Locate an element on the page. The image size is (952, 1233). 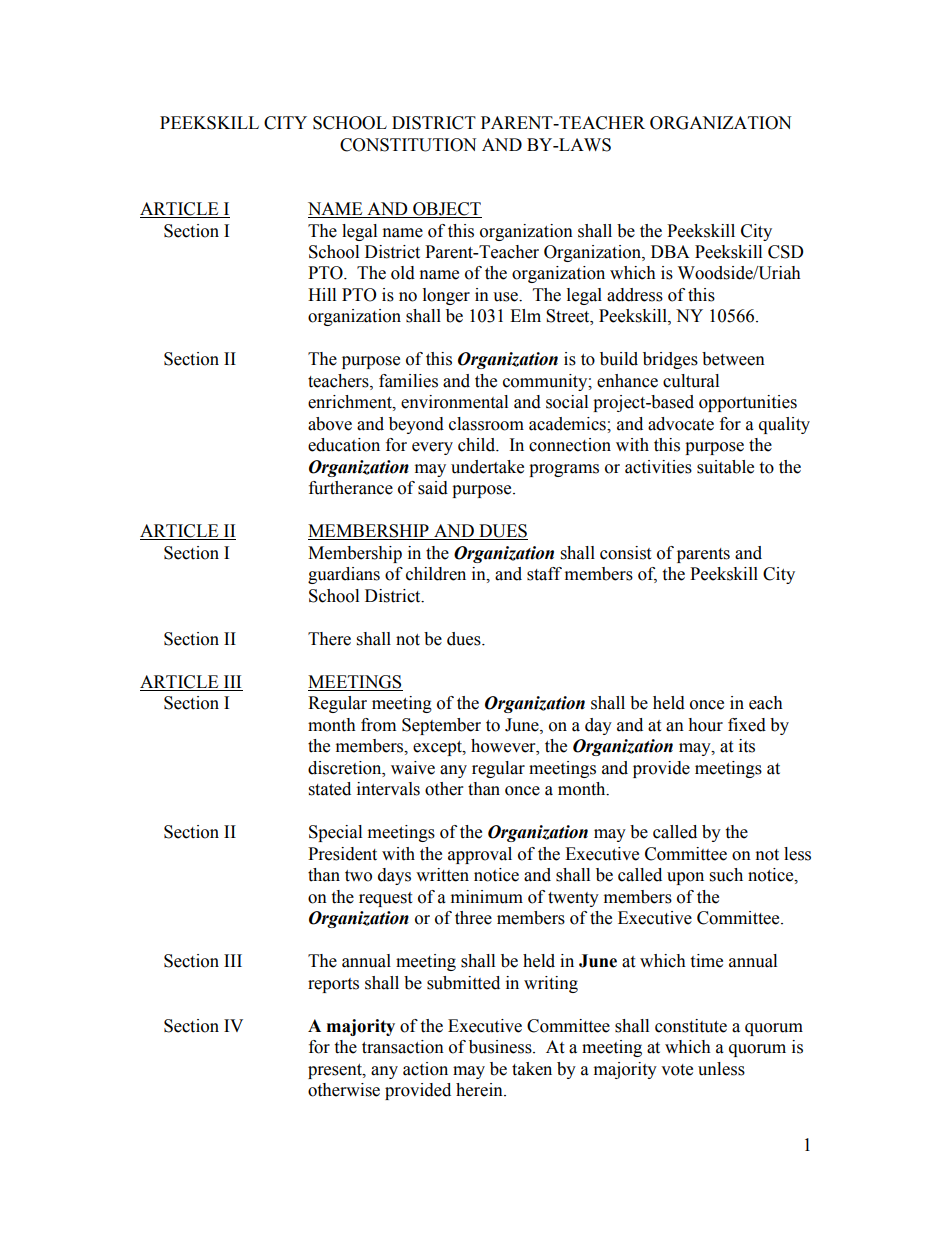
DBA is located at coordinates (670, 251).
